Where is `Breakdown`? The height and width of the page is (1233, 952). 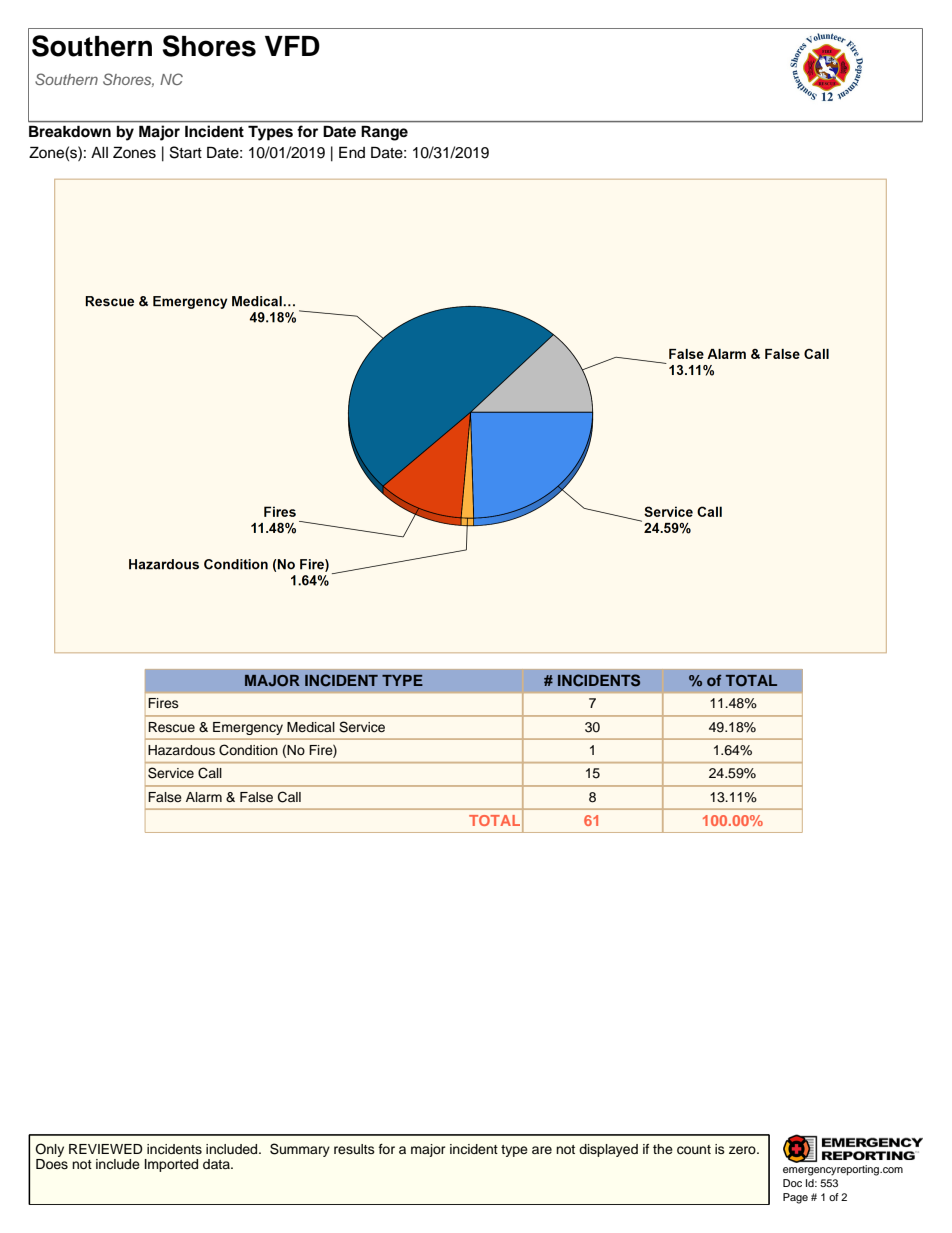
Breakdown is located at coordinates (70, 131).
